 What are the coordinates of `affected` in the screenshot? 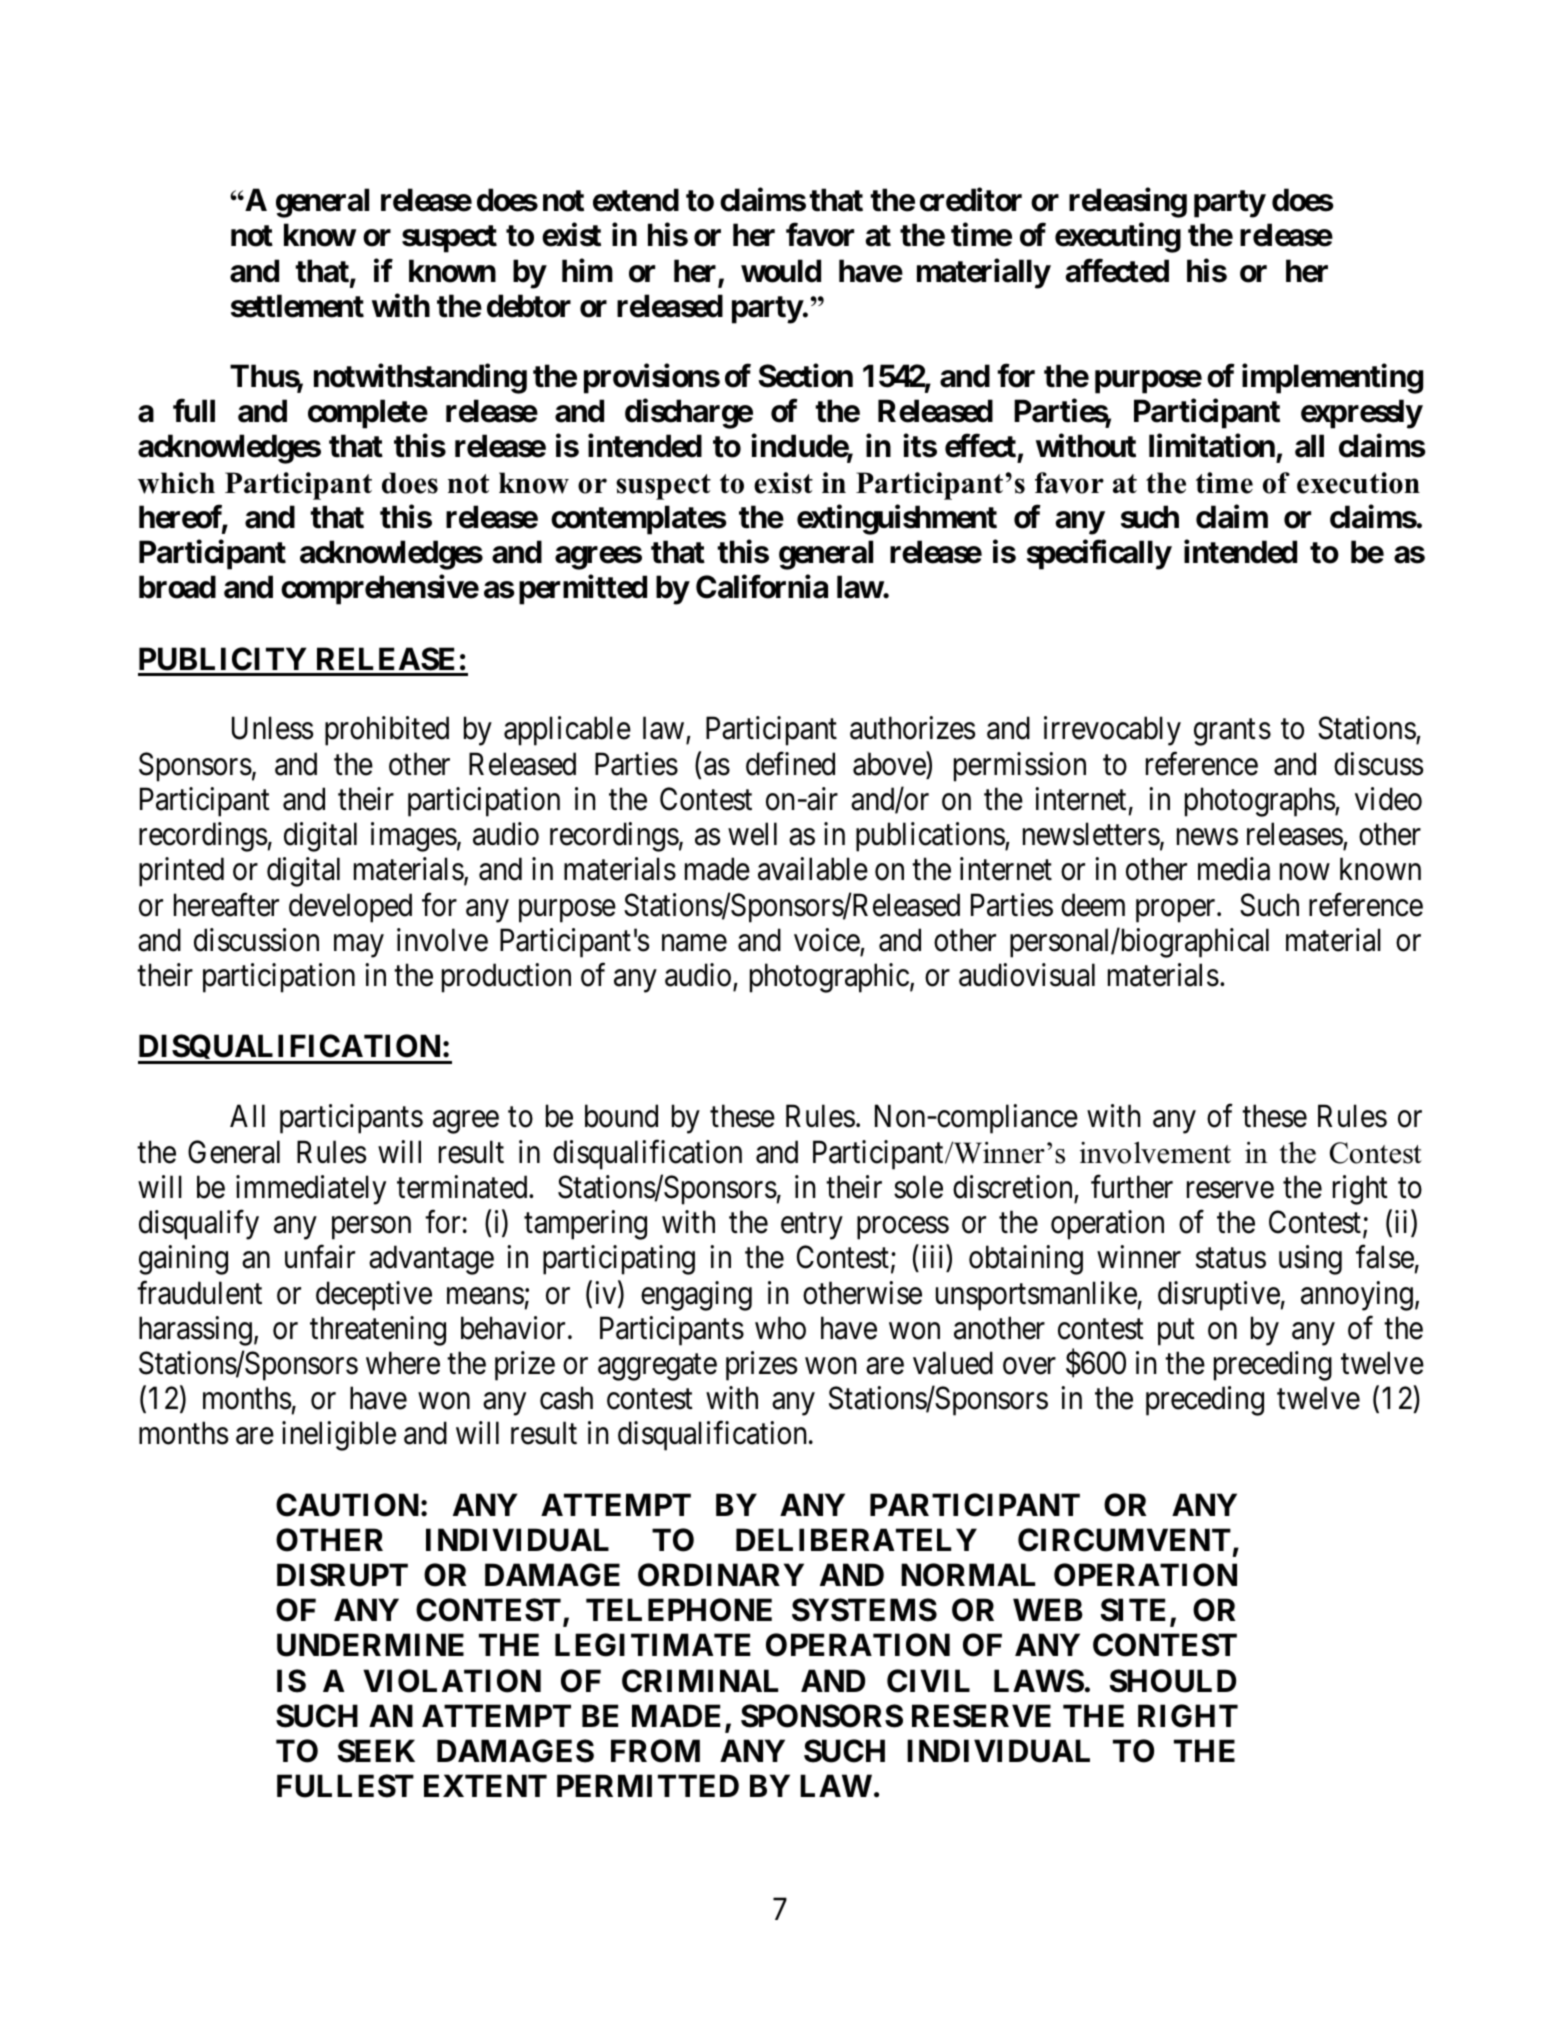 It's located at (1117, 270).
